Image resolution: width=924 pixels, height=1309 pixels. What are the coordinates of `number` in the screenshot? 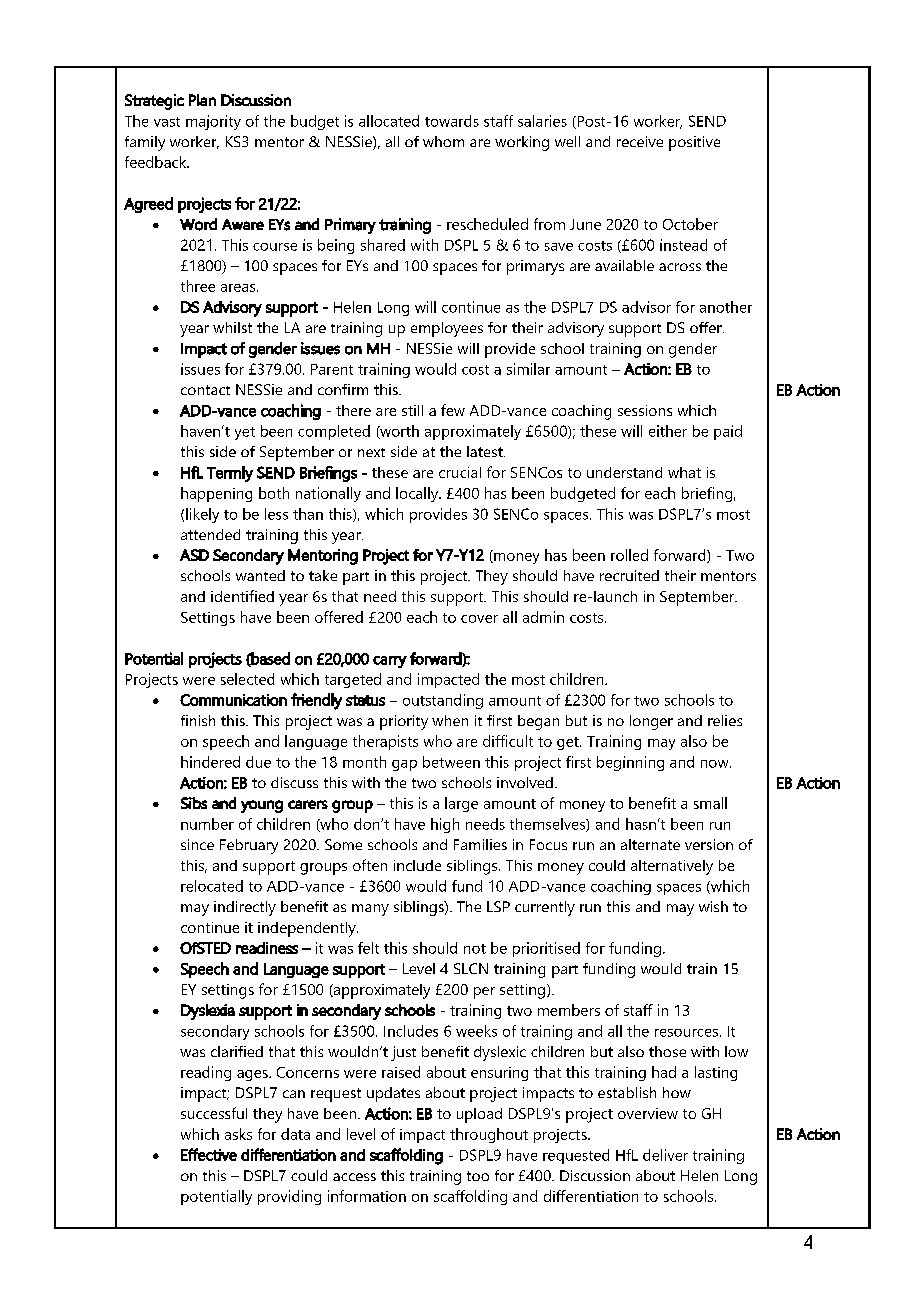 It's located at (207, 824).
